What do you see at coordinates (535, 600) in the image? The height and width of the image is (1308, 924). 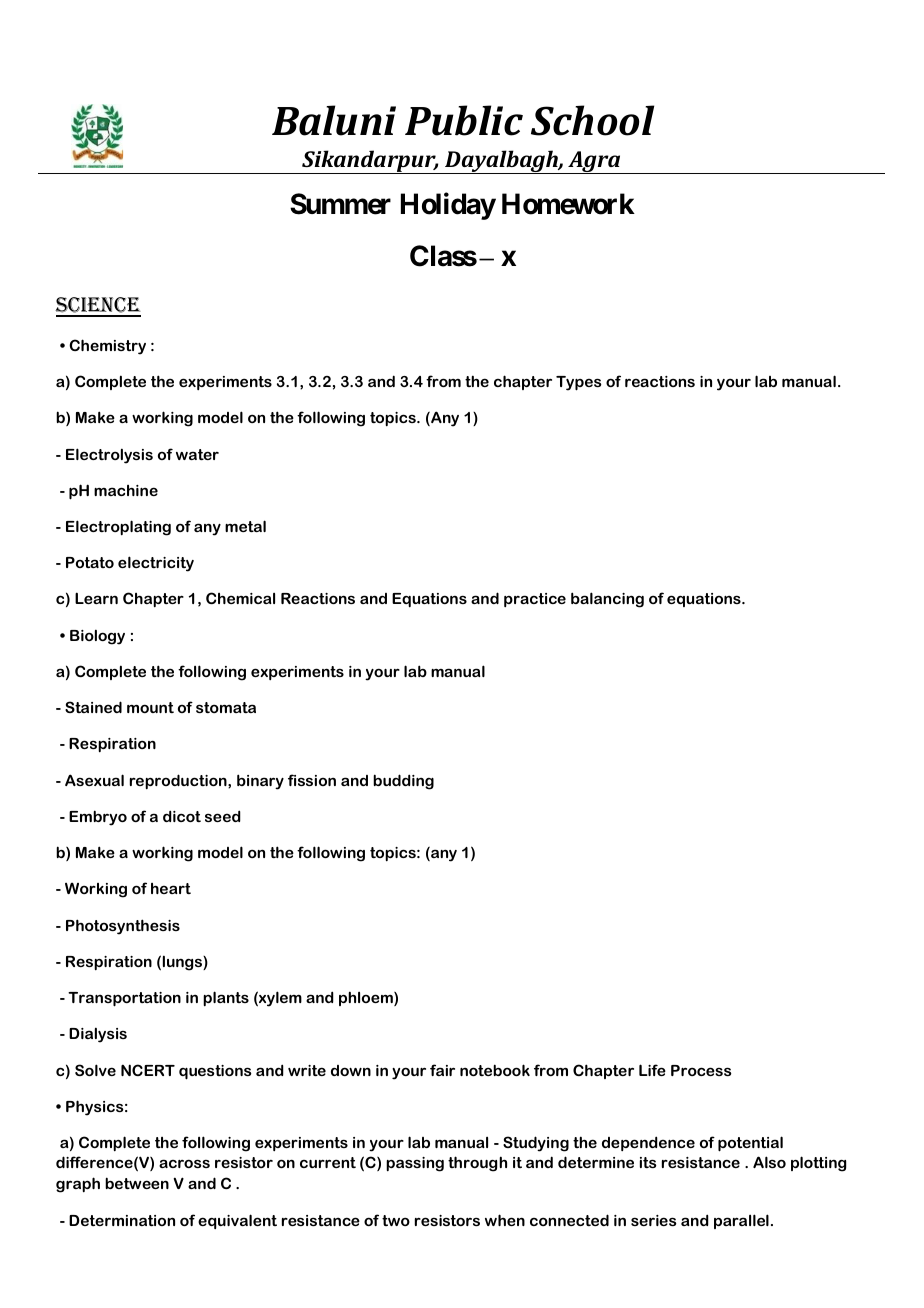 I see `practice` at bounding box center [535, 600].
